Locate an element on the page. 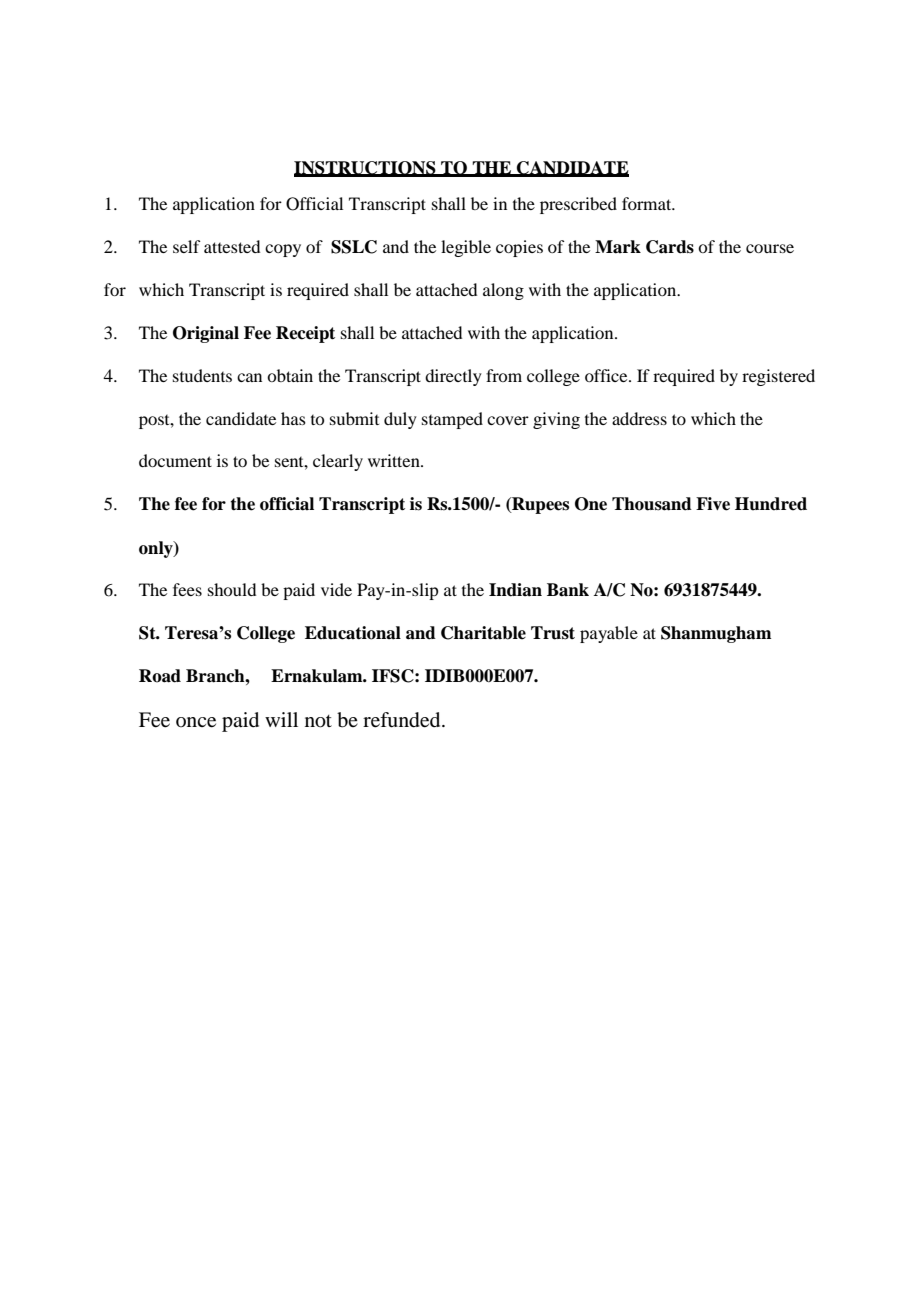 This document has height=1308, width=924. refunded is located at coordinates (403, 720).
